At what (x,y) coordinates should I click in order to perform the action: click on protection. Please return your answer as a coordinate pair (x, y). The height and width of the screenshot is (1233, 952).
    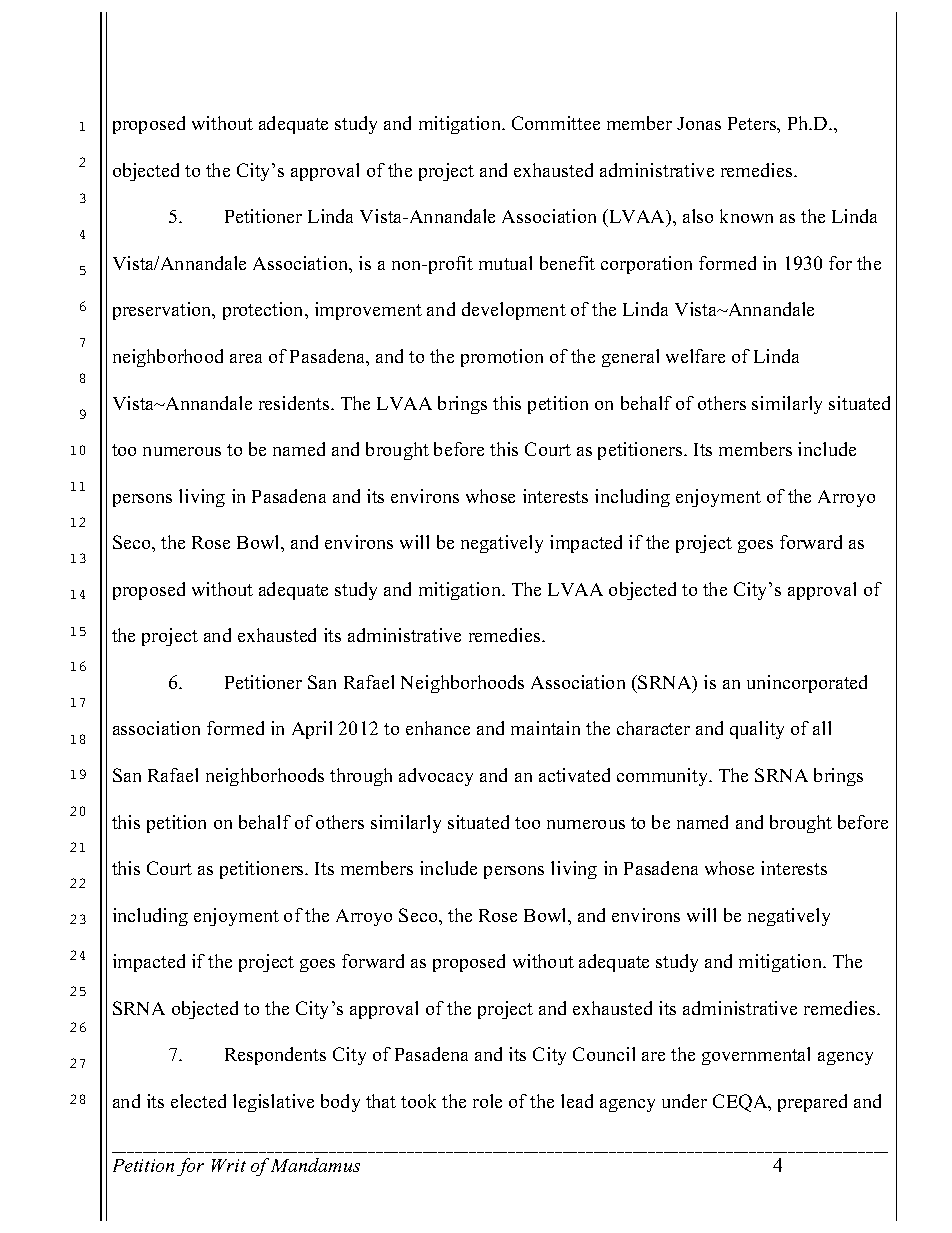
    Looking at the image, I should click on (264, 311).
